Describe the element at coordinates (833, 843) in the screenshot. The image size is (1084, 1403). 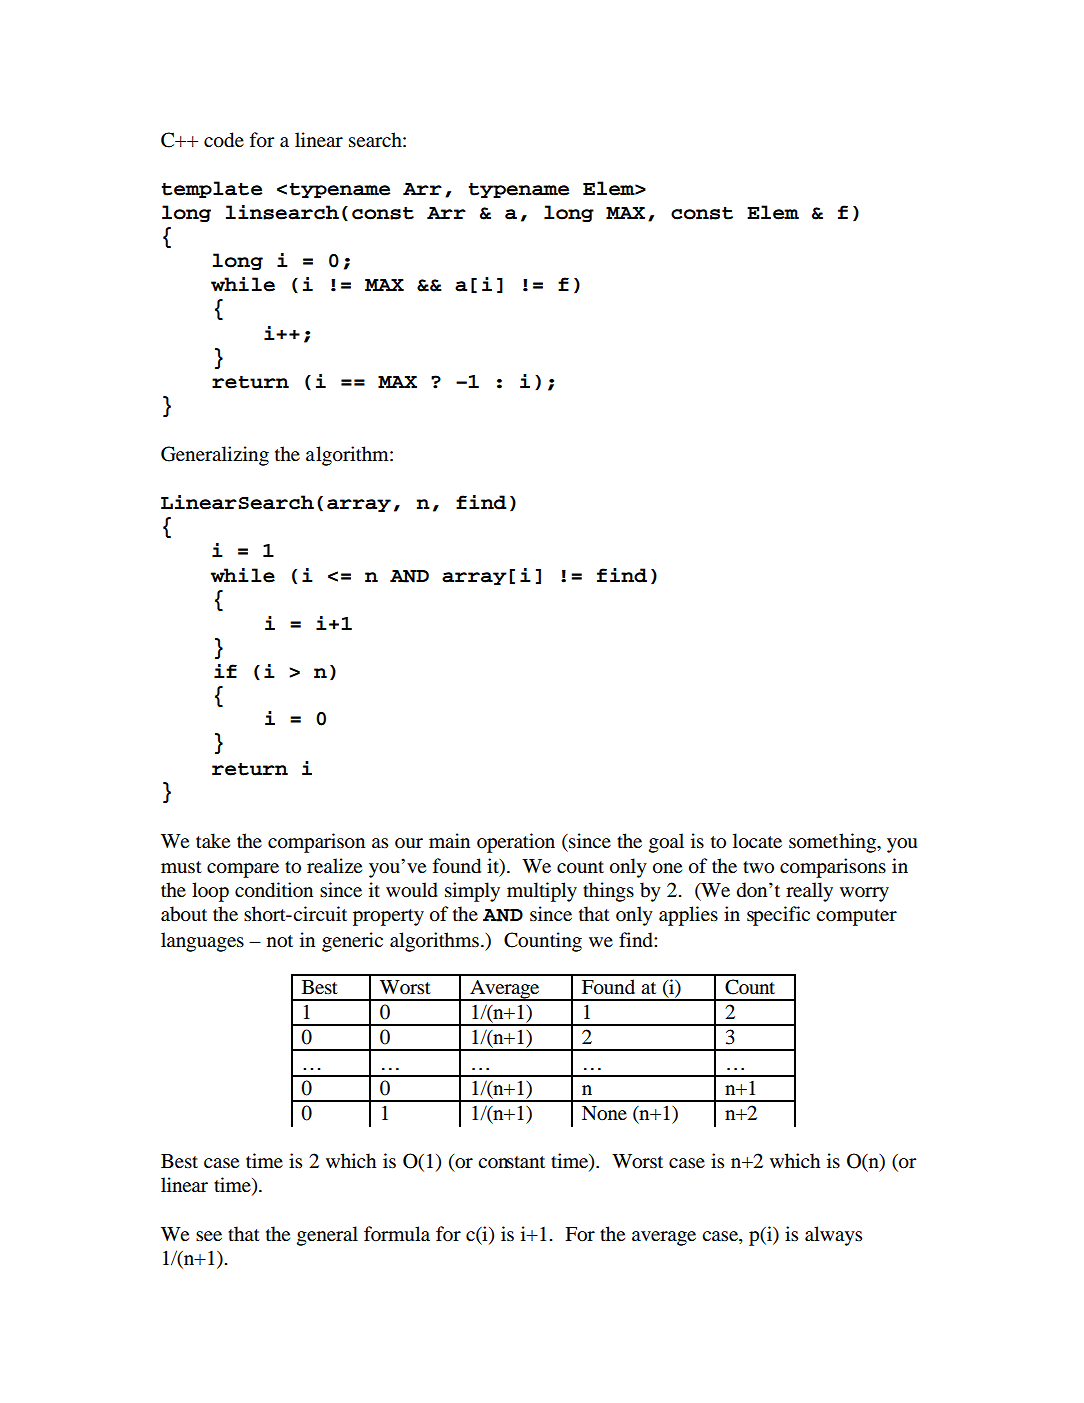
I see `something` at that location.
